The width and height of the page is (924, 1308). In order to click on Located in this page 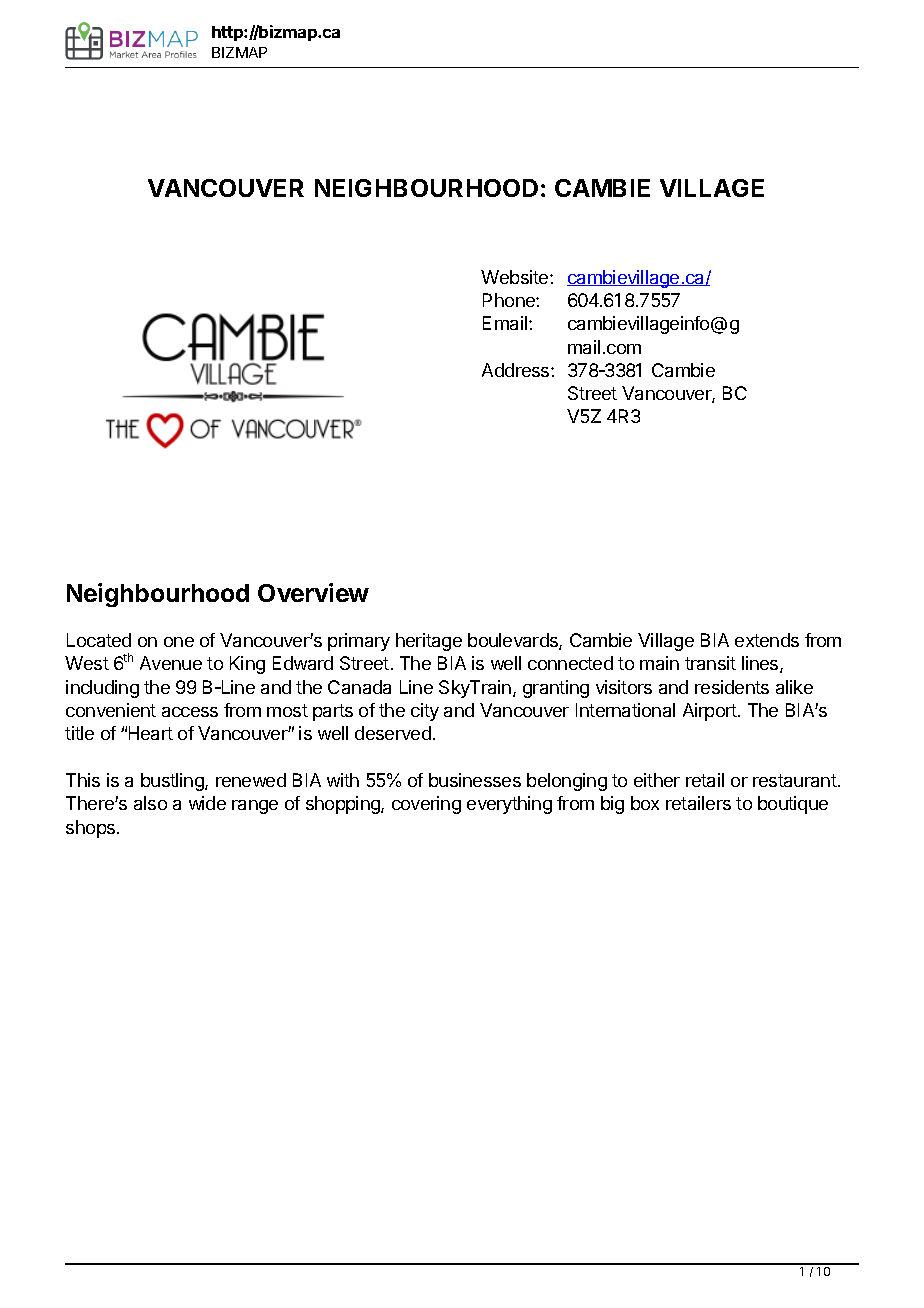, I will do `click(99, 640)`.
